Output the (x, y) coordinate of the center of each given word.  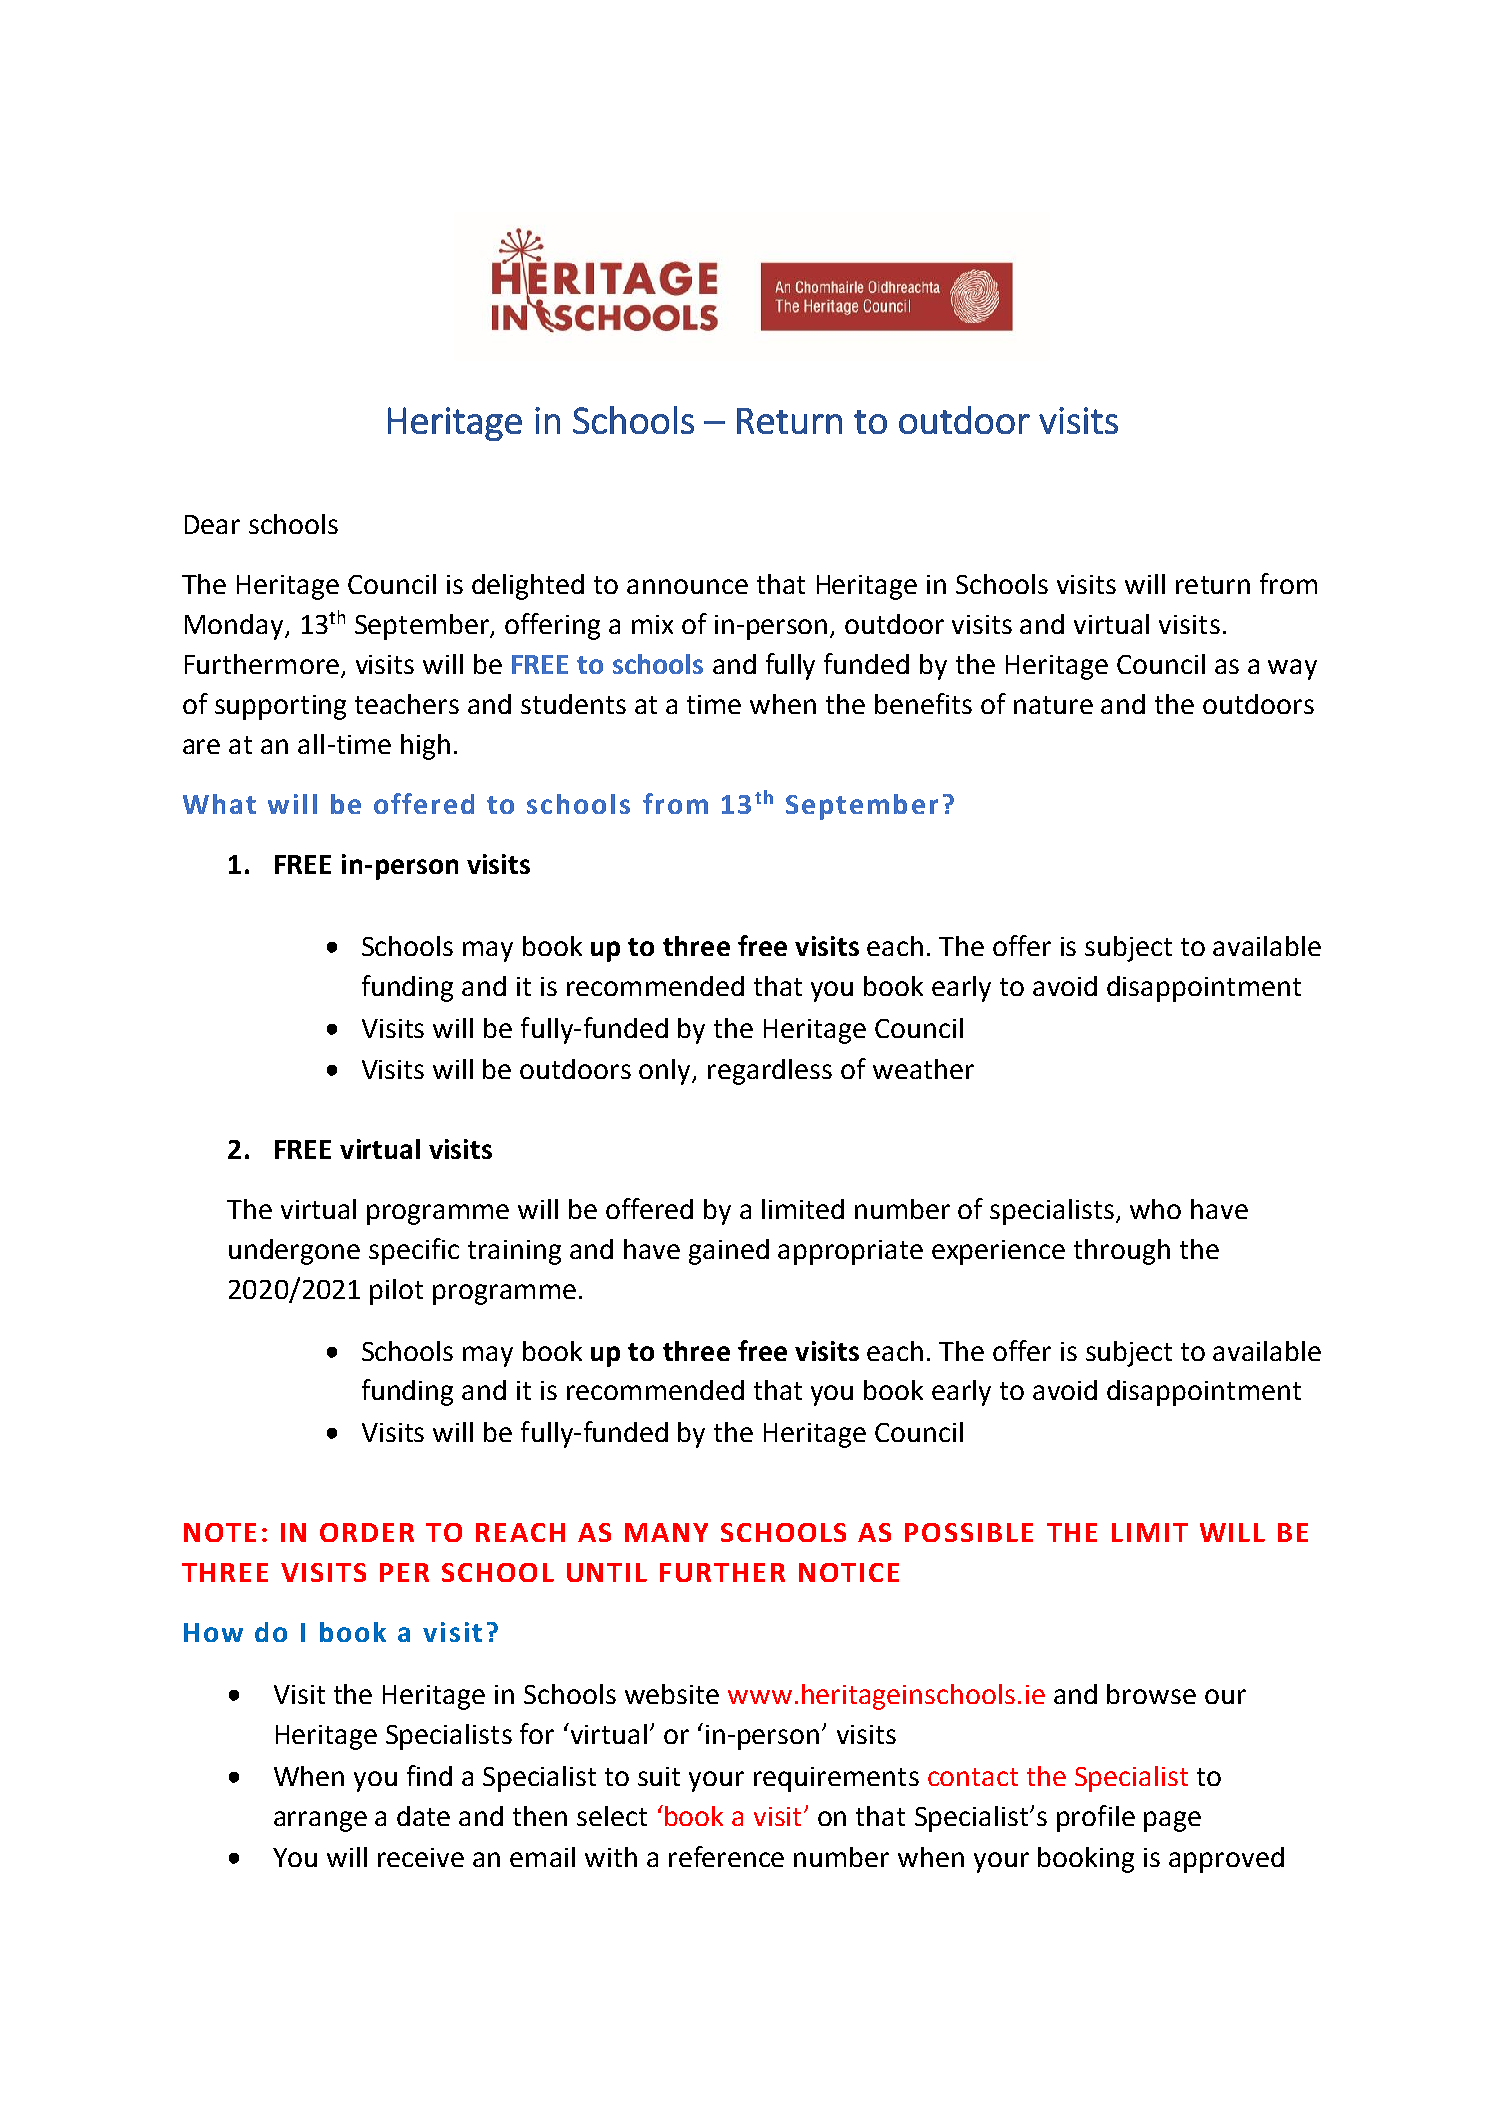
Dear (212, 524)
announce (687, 586)
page (1172, 1821)
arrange (320, 1821)
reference (726, 1856)
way (1292, 669)
